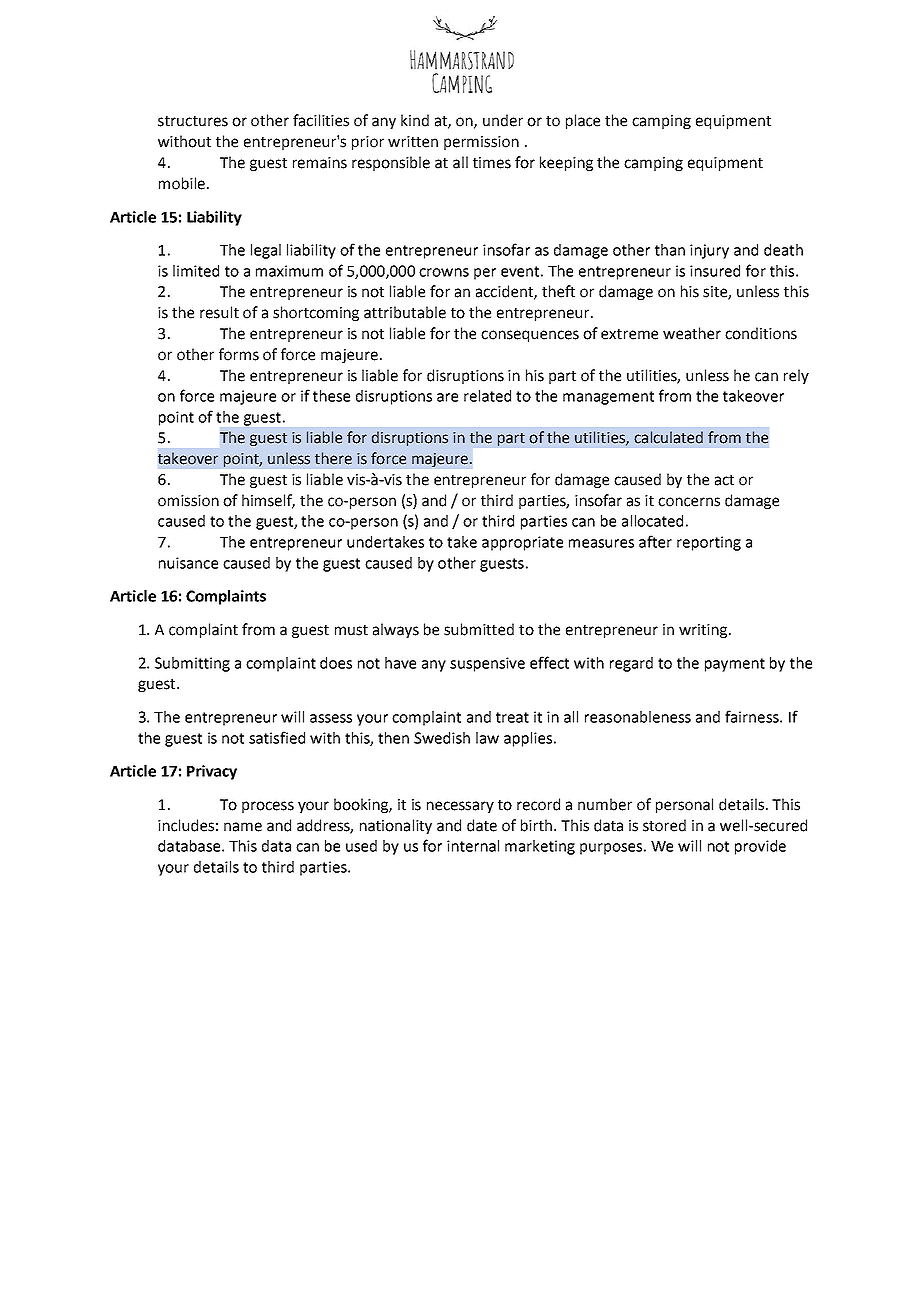  Describe the element at coordinates (188, 563) in the screenshot. I see `nuisance` at that location.
